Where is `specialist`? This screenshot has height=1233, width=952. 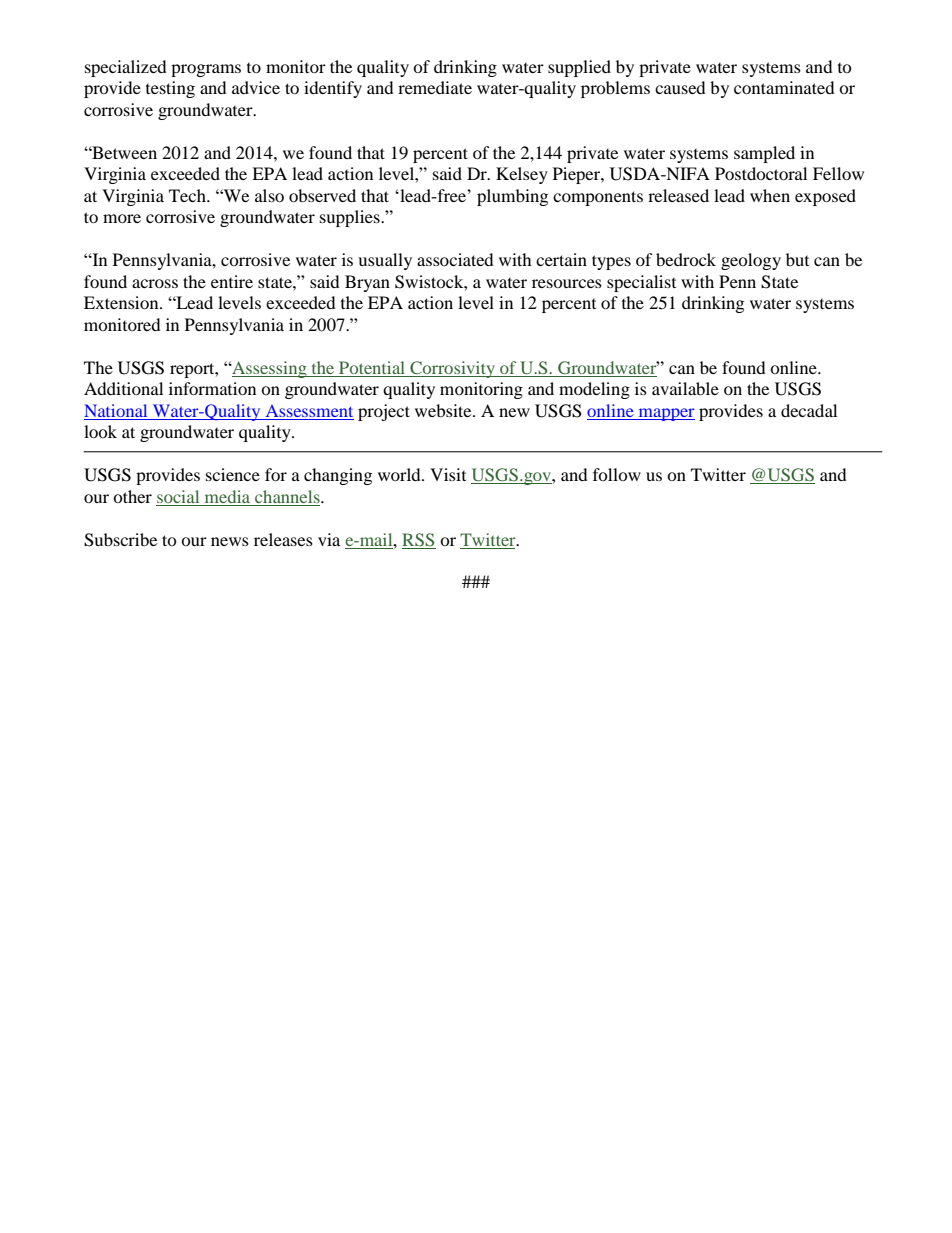 specialist is located at coordinates (641, 283).
